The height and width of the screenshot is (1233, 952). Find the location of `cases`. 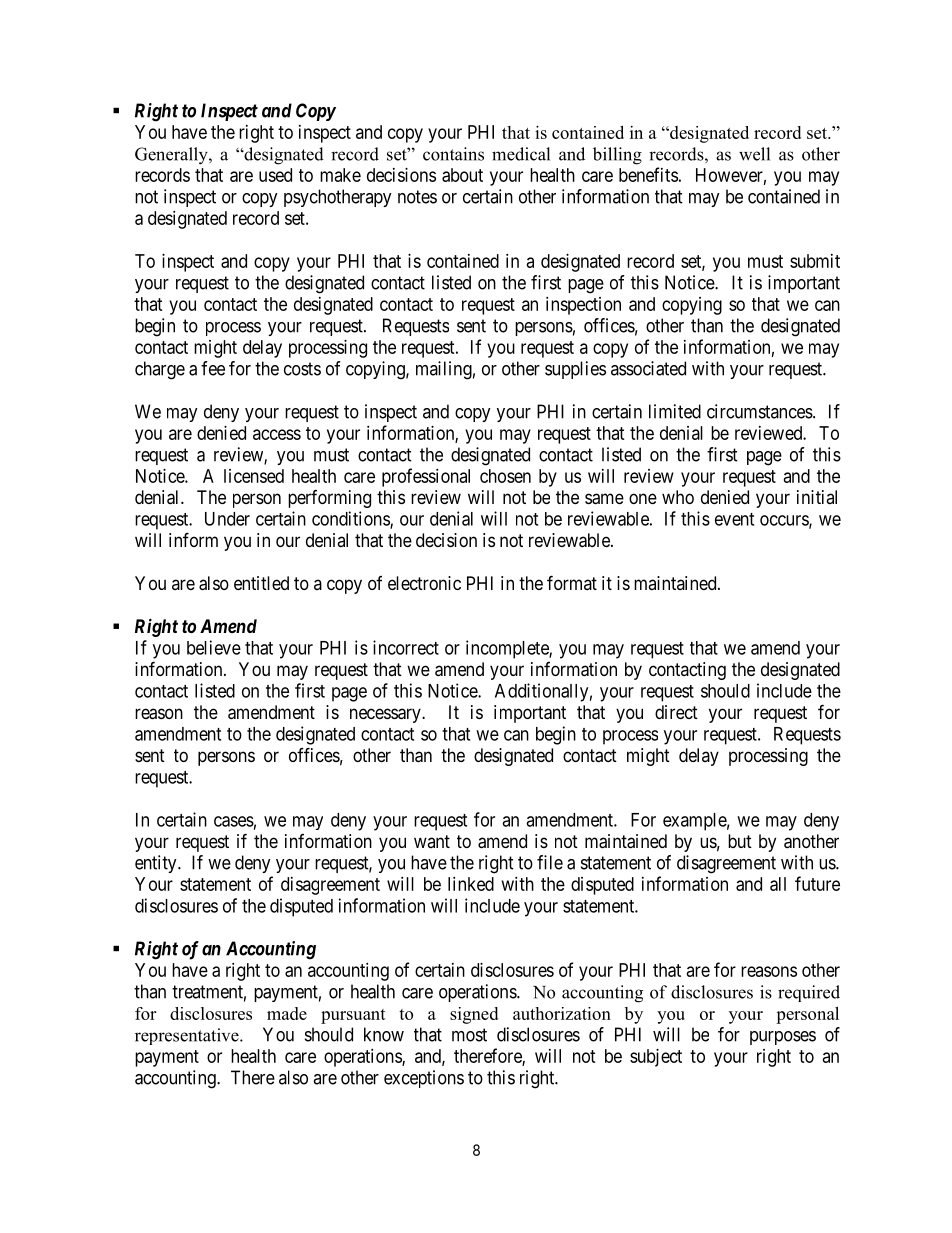

cases is located at coordinates (234, 821).
